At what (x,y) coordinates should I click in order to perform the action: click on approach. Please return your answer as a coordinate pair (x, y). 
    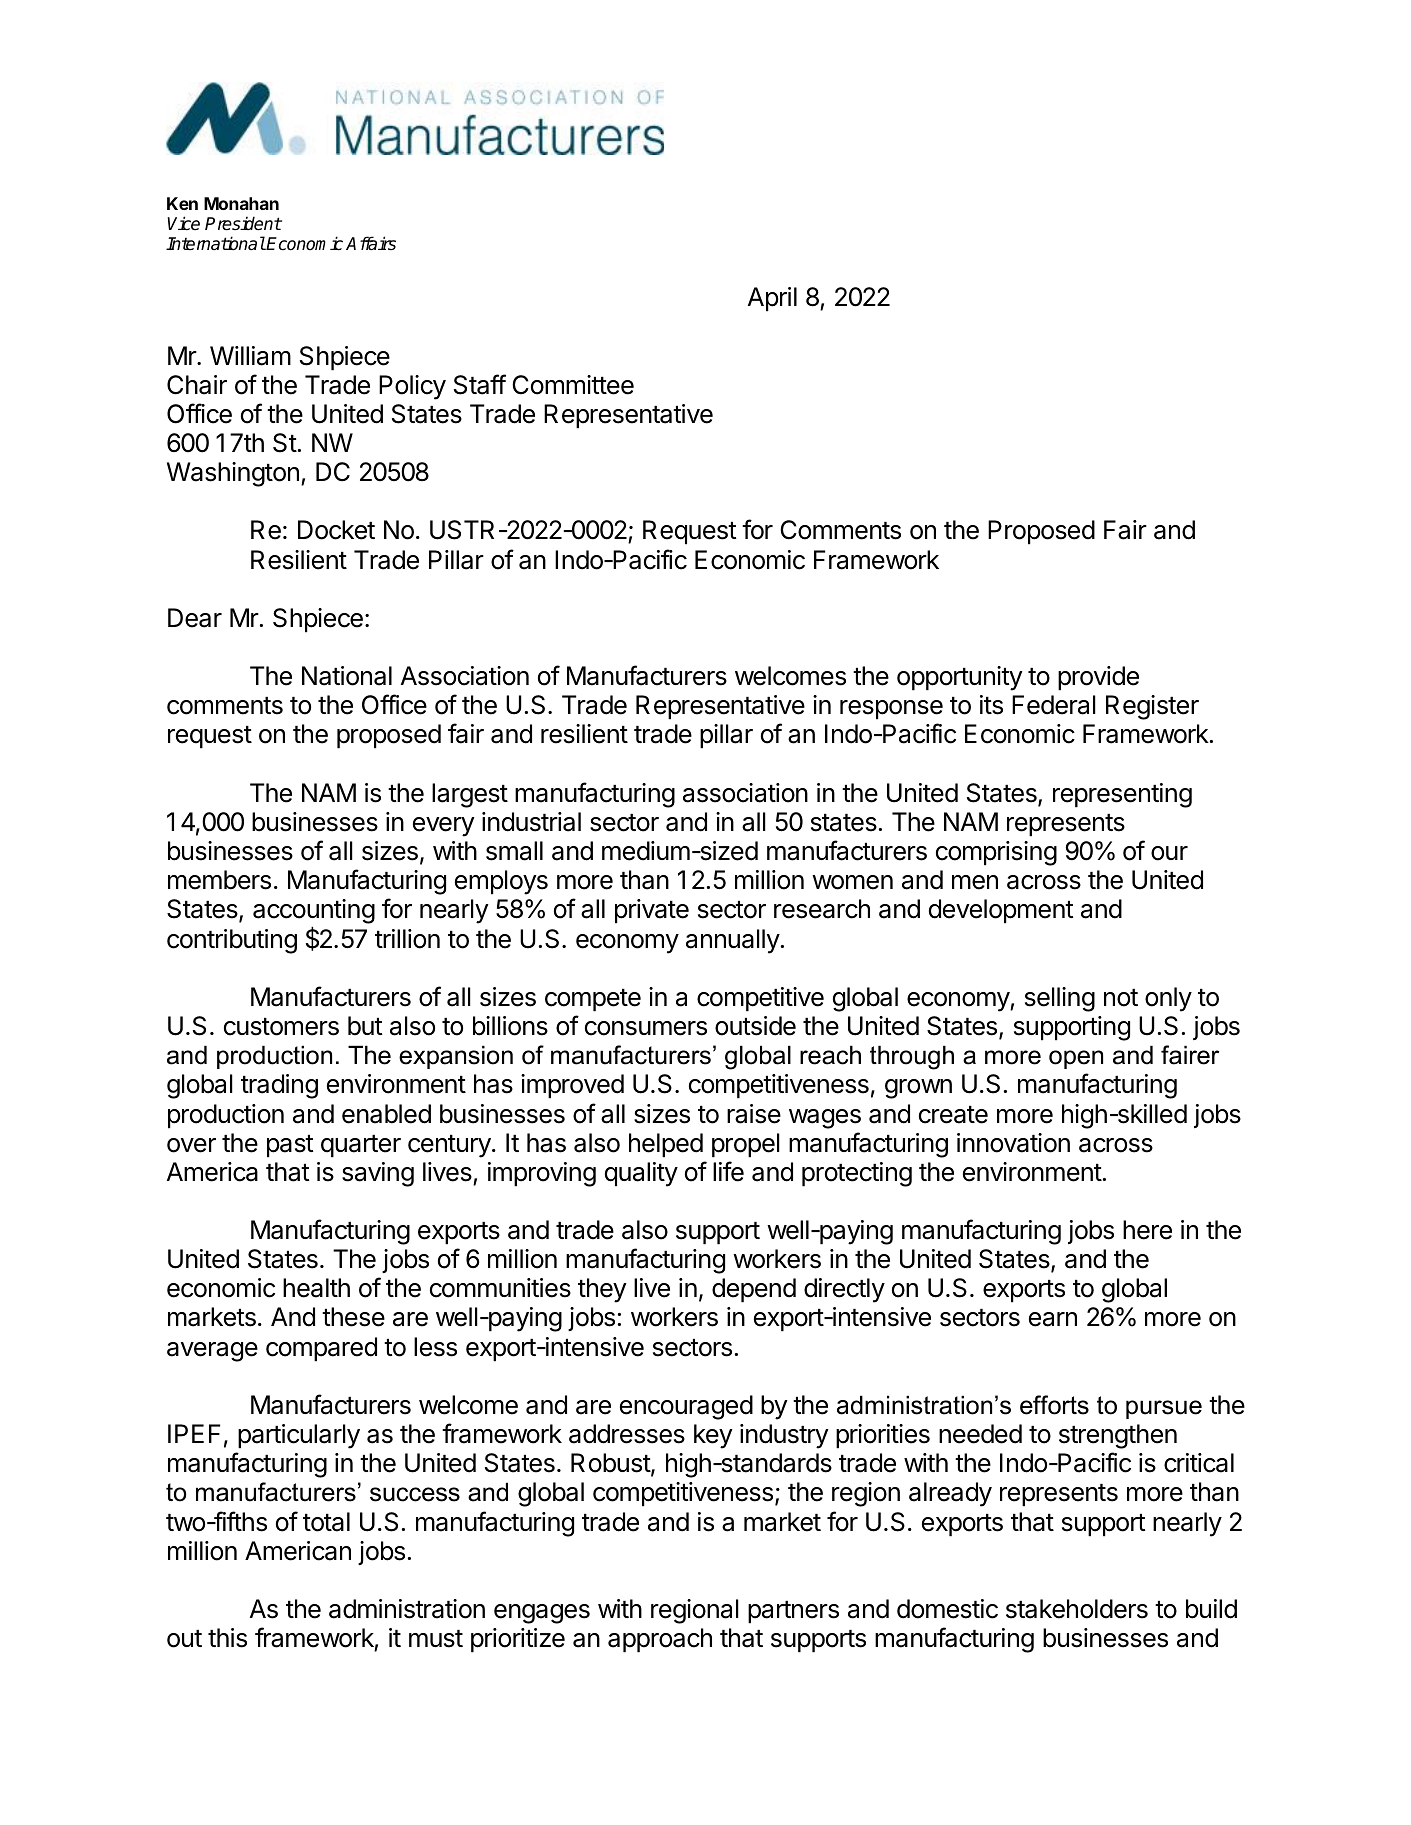
    Looking at the image, I should click on (660, 1640).
